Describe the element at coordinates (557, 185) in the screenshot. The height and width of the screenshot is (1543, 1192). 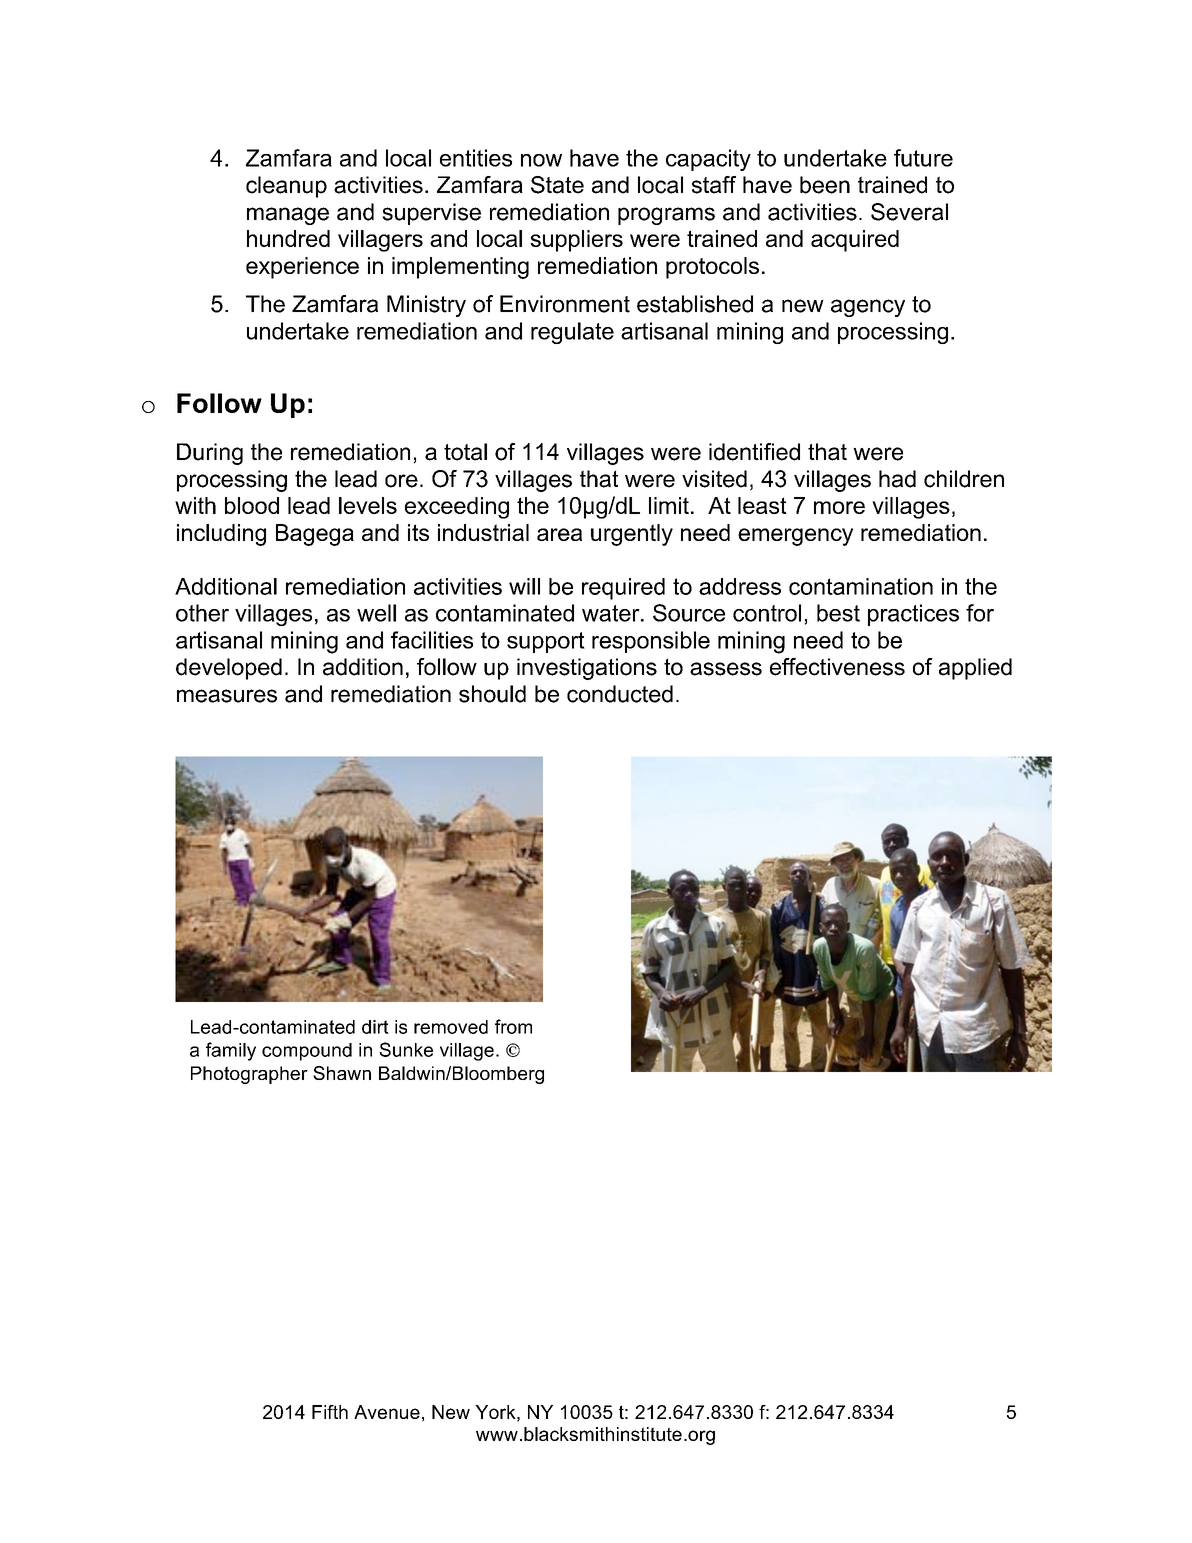
I see `State` at that location.
